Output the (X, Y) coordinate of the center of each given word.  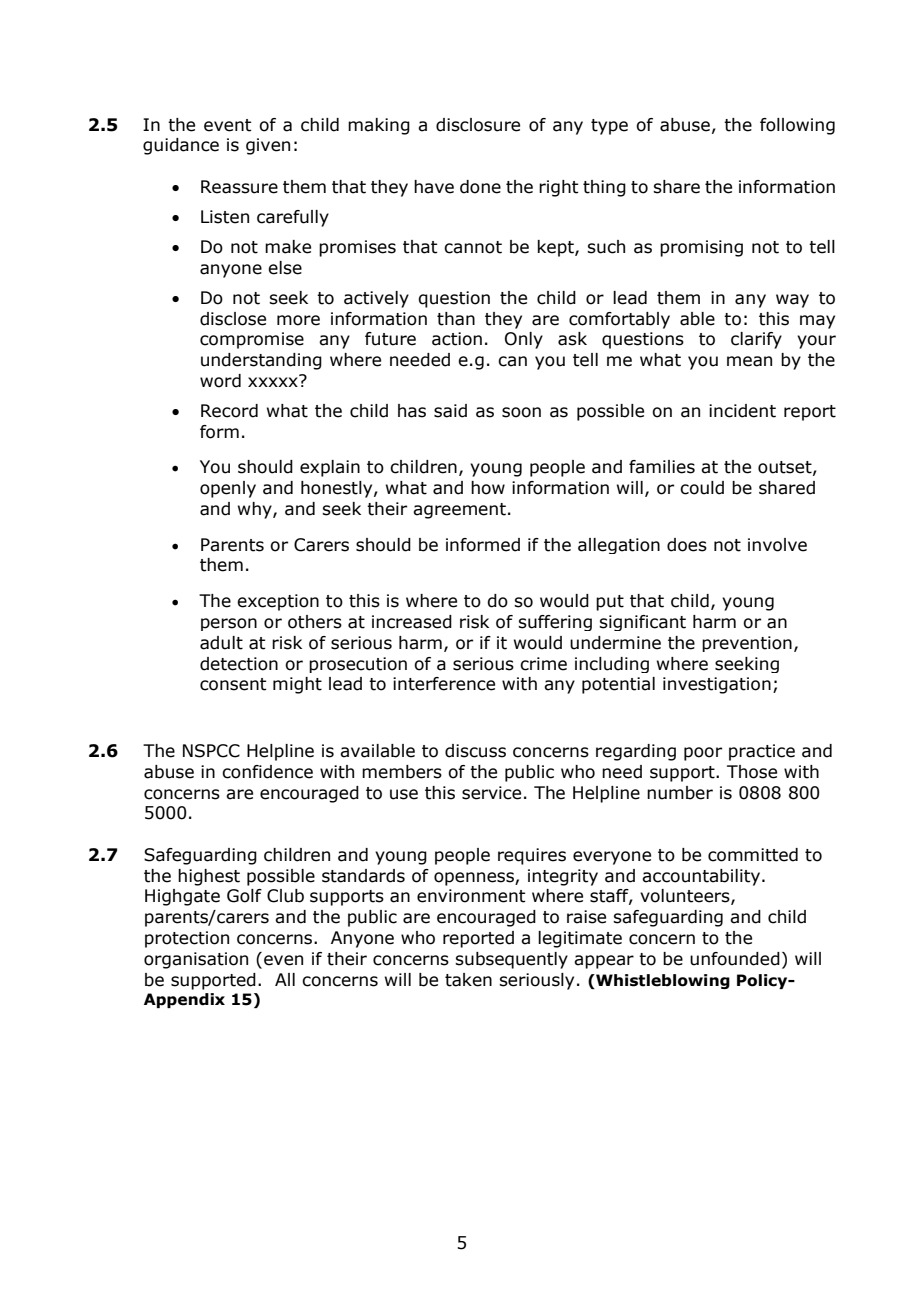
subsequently (511, 960)
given (268, 146)
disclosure (478, 125)
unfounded (735, 959)
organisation (196, 960)
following (797, 126)
